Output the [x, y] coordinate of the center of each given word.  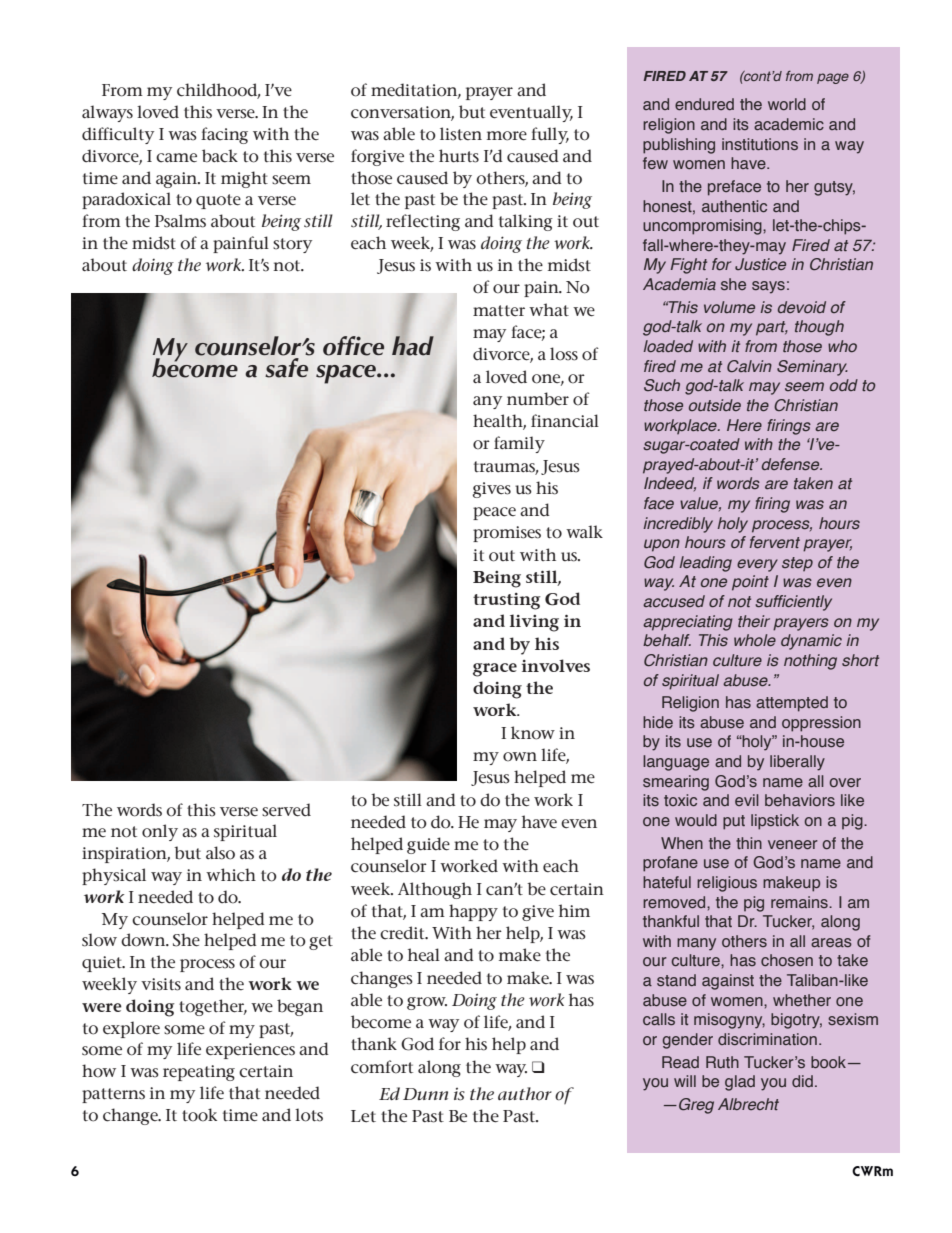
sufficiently [793, 603]
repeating [199, 1073]
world [787, 104]
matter [499, 311]
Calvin [749, 366]
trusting [506, 601]
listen [461, 134]
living [534, 623]
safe [286, 368]
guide [428, 845]
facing [224, 135]
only [160, 832]
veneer [793, 844]
